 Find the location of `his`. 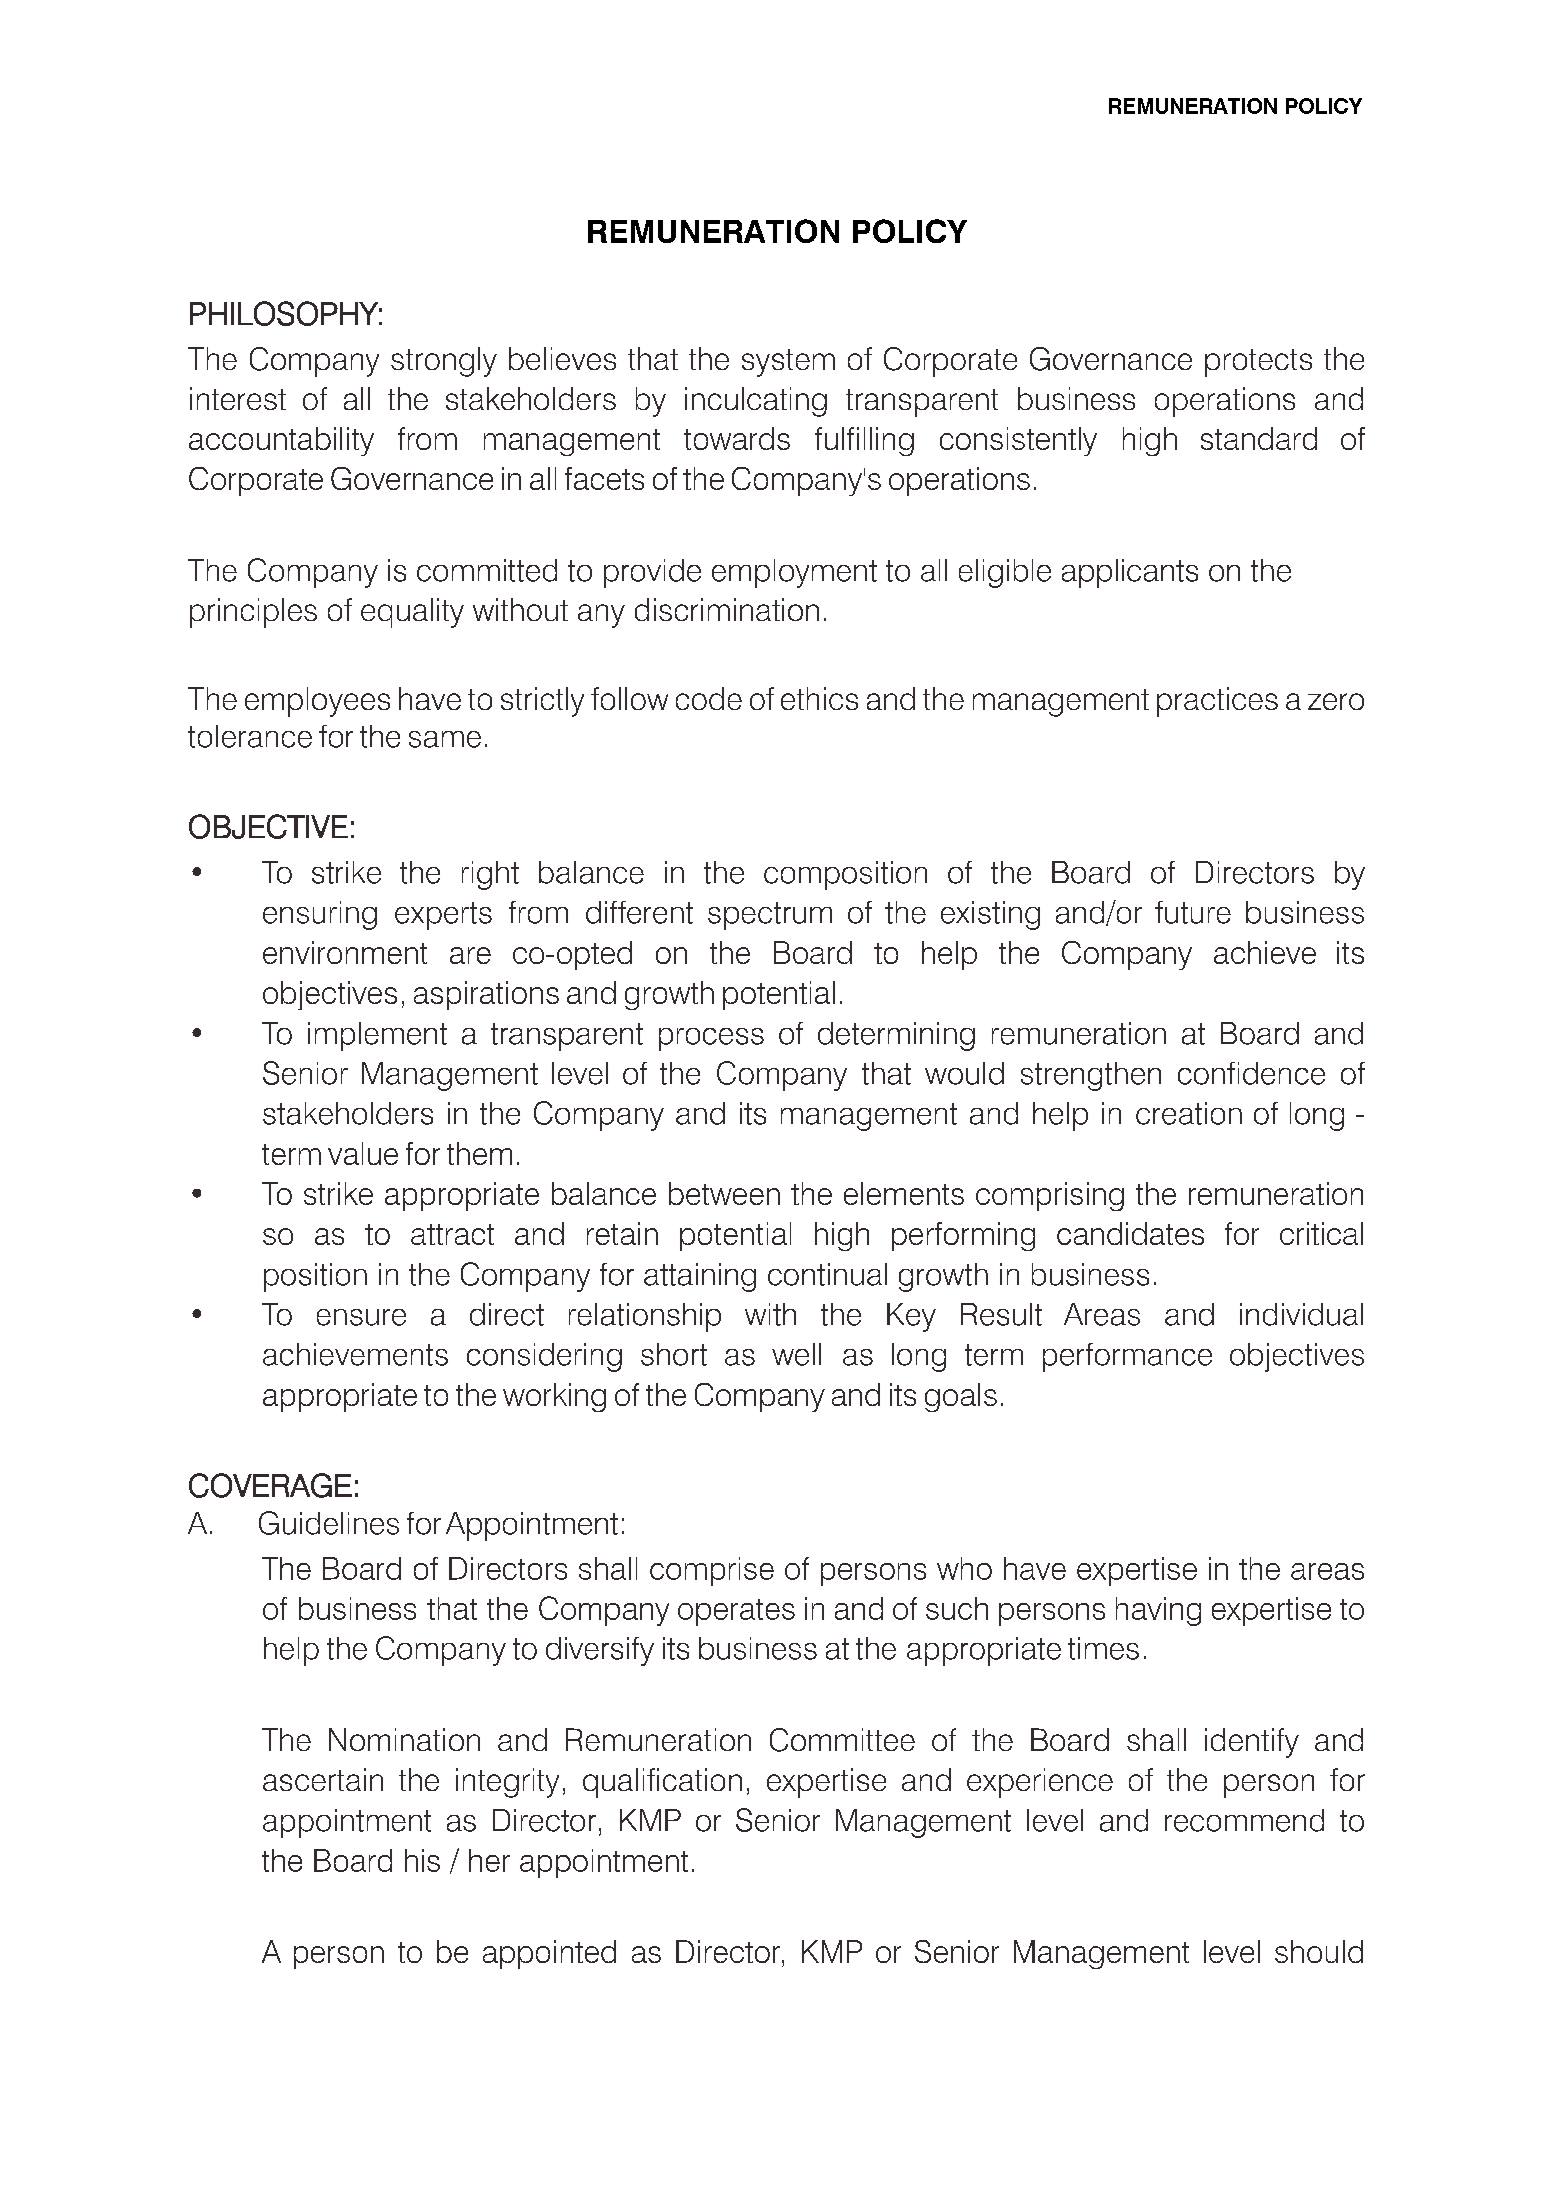

his is located at coordinates (422, 1860).
